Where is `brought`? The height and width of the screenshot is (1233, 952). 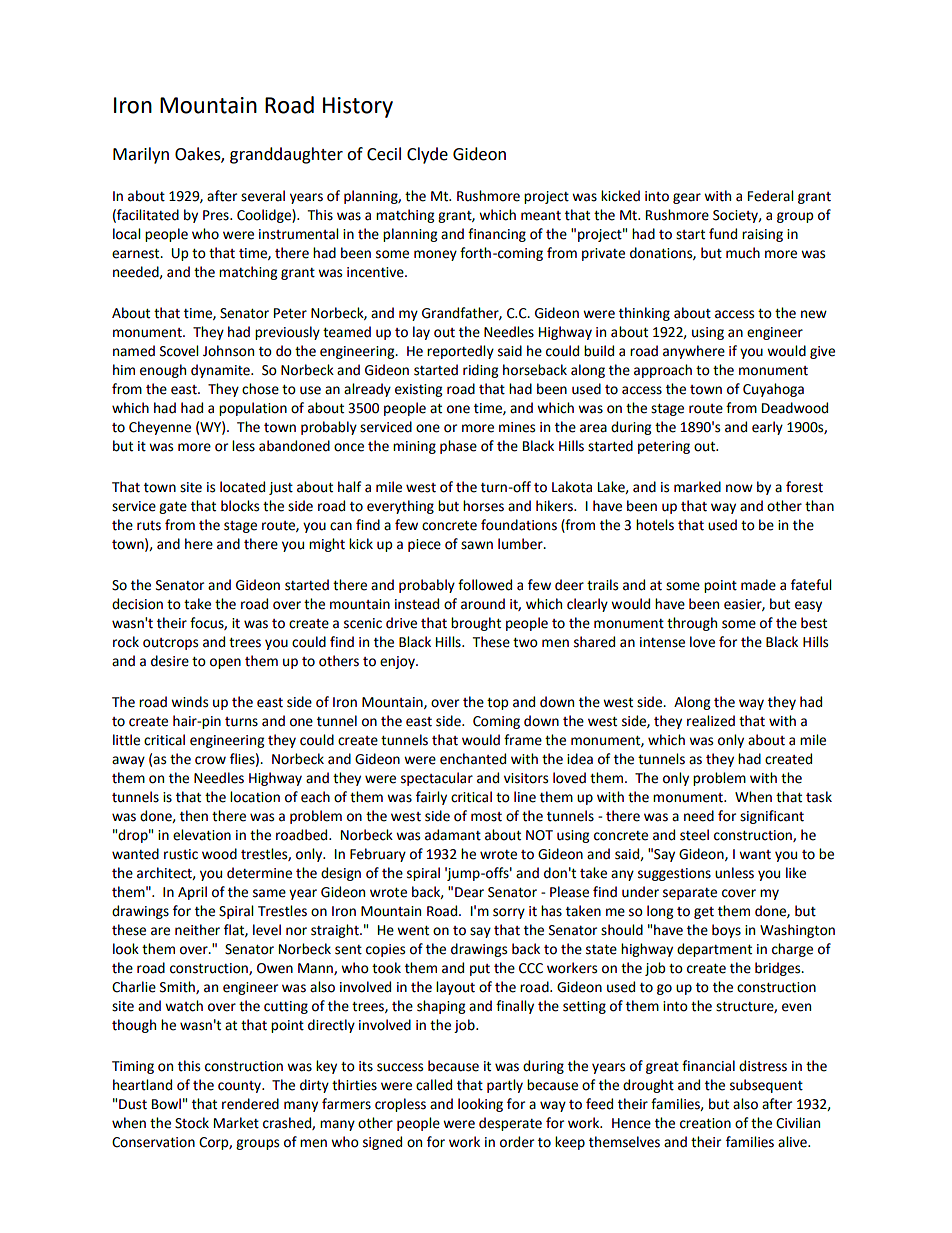 brought is located at coordinates (476, 624).
